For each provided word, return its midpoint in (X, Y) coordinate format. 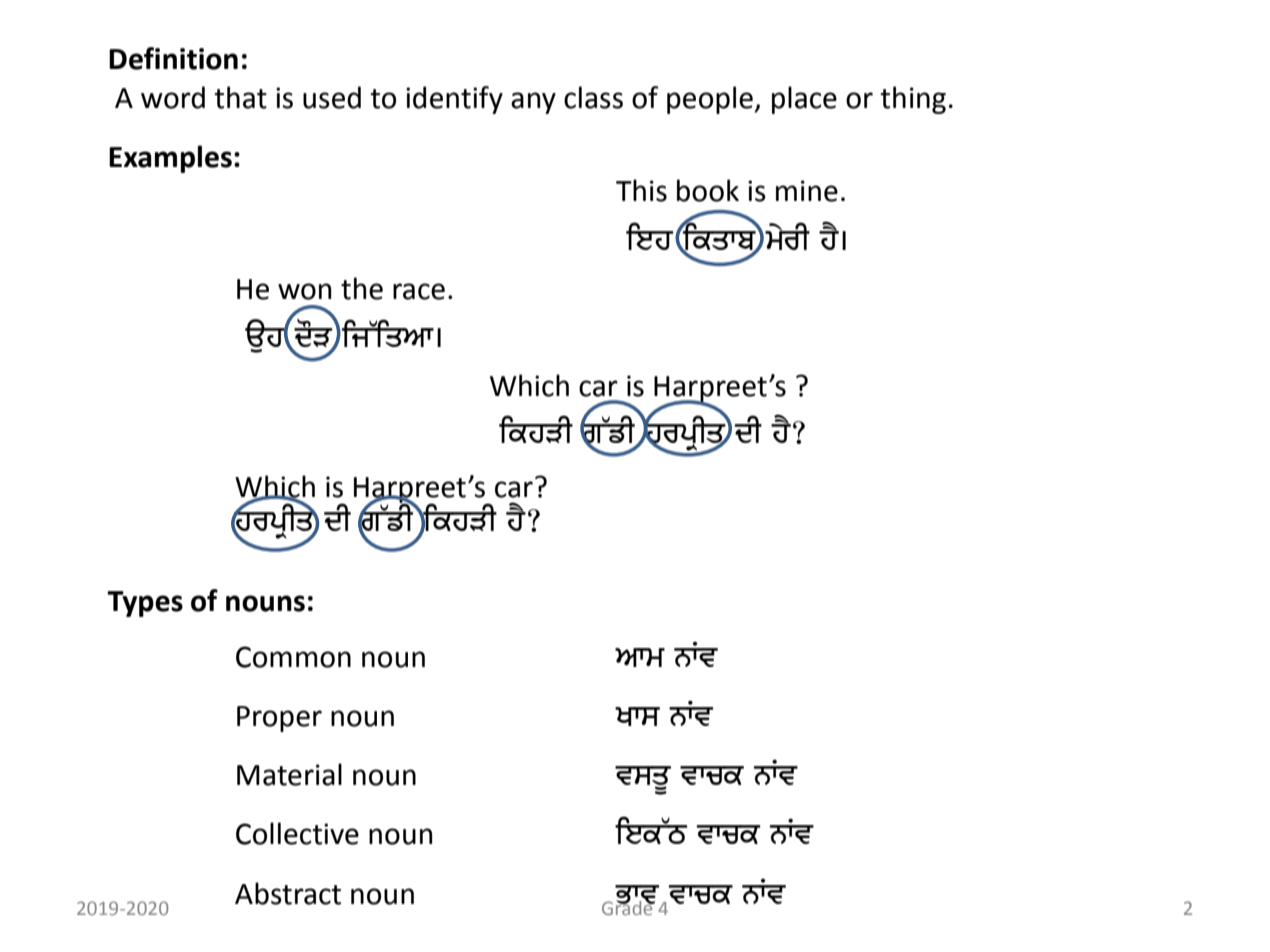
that (240, 97)
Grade (628, 906)
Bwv (638, 895)
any (533, 103)
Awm (640, 657)
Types (145, 604)
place (804, 100)
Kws (637, 716)
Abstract (288, 893)
